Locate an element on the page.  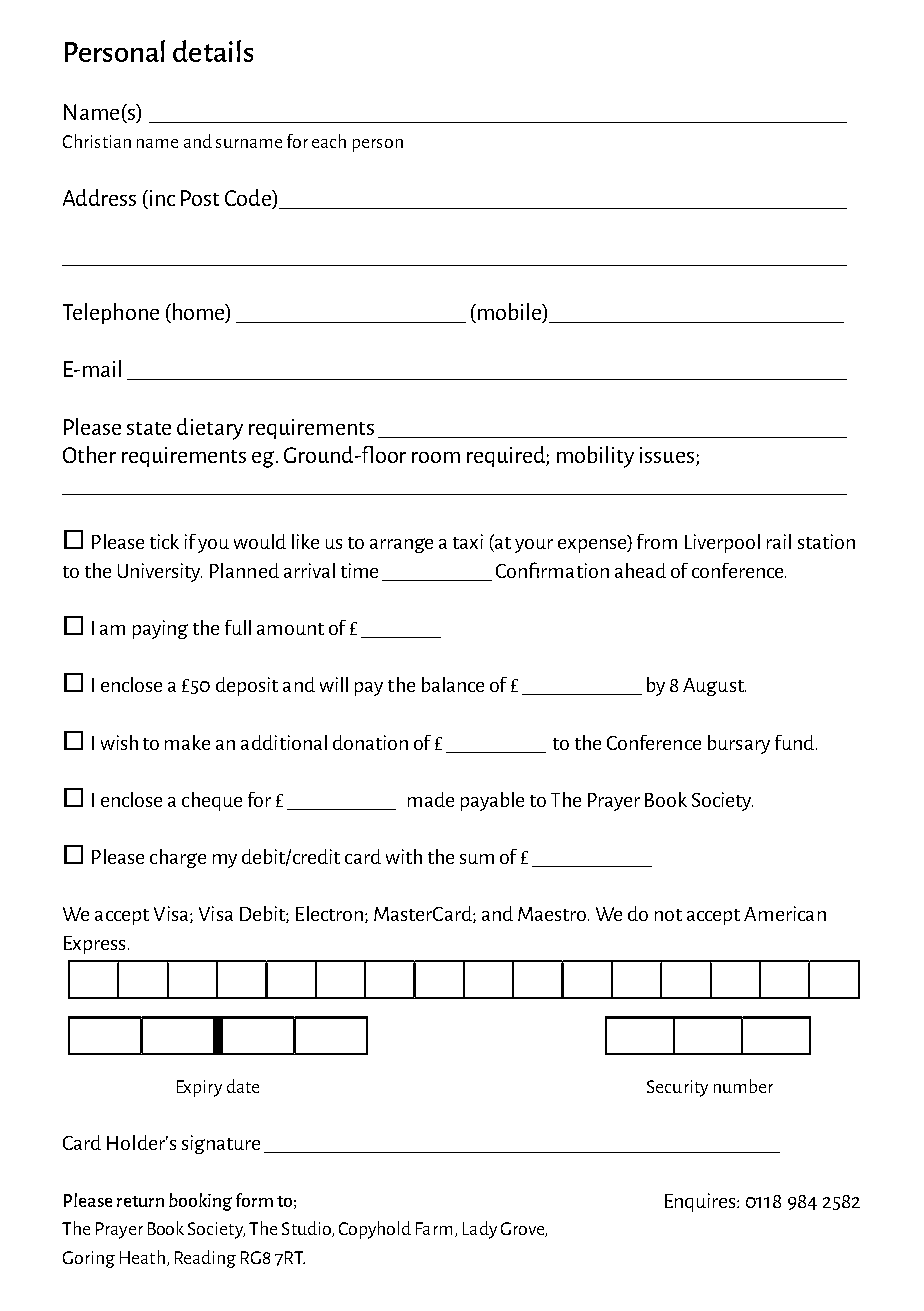
Lady is located at coordinates (480, 1230).
